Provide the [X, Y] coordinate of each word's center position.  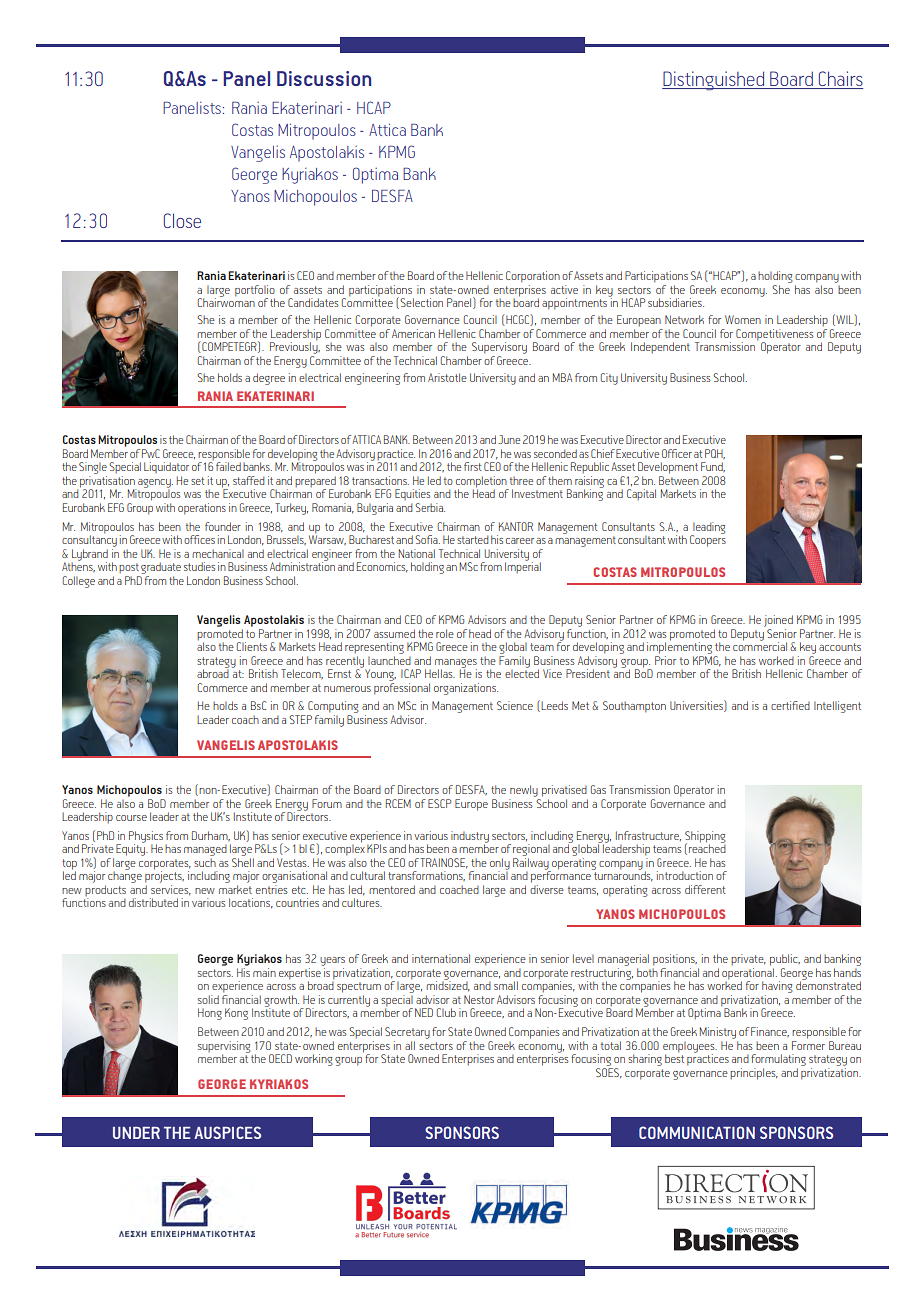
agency [155, 484]
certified [790, 705]
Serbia [430, 507]
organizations [466, 689]
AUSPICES [227, 1132]
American [413, 333]
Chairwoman [226, 301]
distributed [153, 902]
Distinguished [714, 80]
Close [182, 220]
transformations [426, 876]
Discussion [324, 78]
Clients [252, 646]
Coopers [708, 540]
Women [743, 319]
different [705, 889]
